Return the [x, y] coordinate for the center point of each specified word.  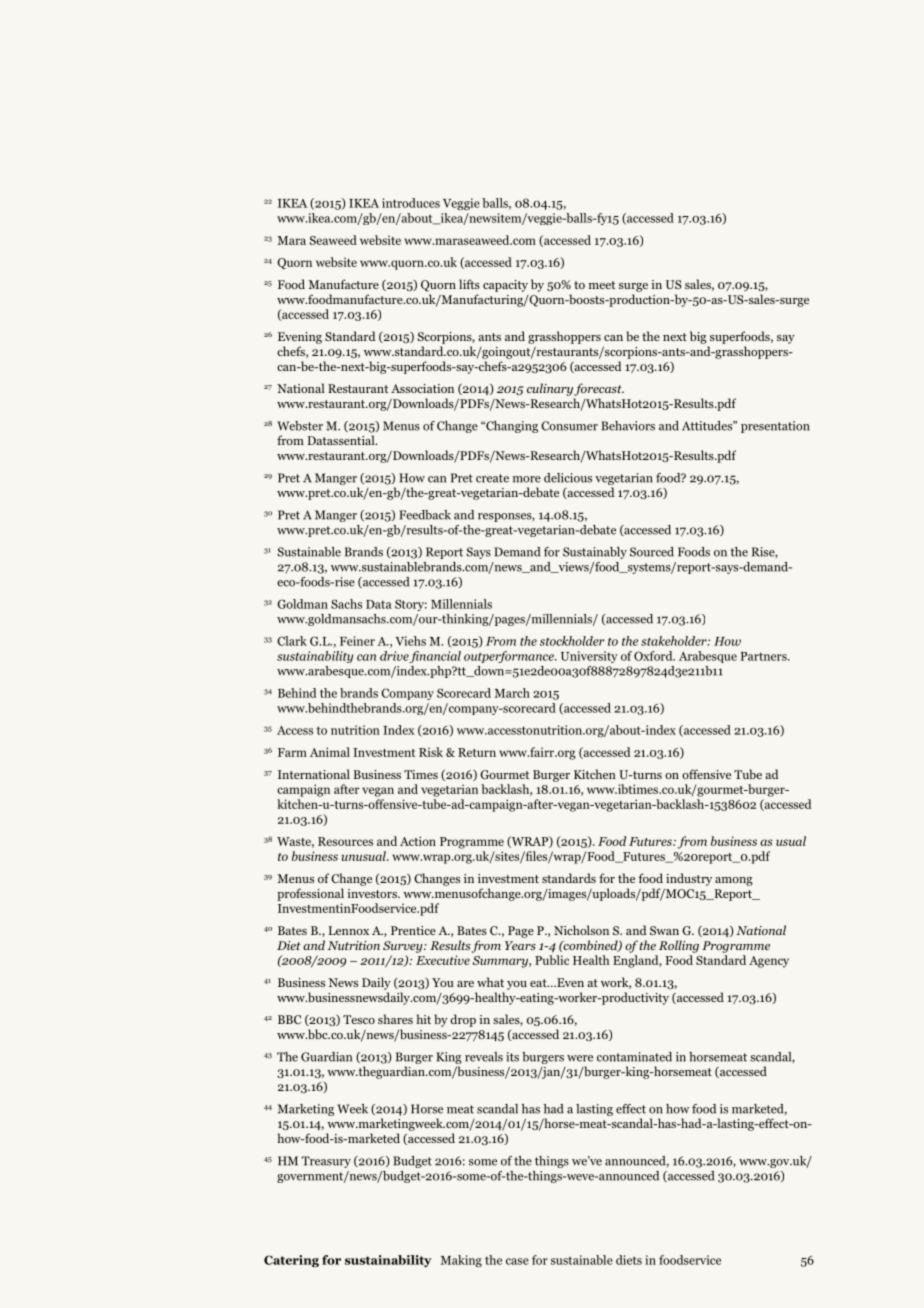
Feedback [425, 515]
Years [520, 945]
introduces [411, 203]
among [734, 881]
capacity [505, 286]
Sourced [652, 552]
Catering [291, 1261]
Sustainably [595, 553]
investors [373, 893]
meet [602, 285]
